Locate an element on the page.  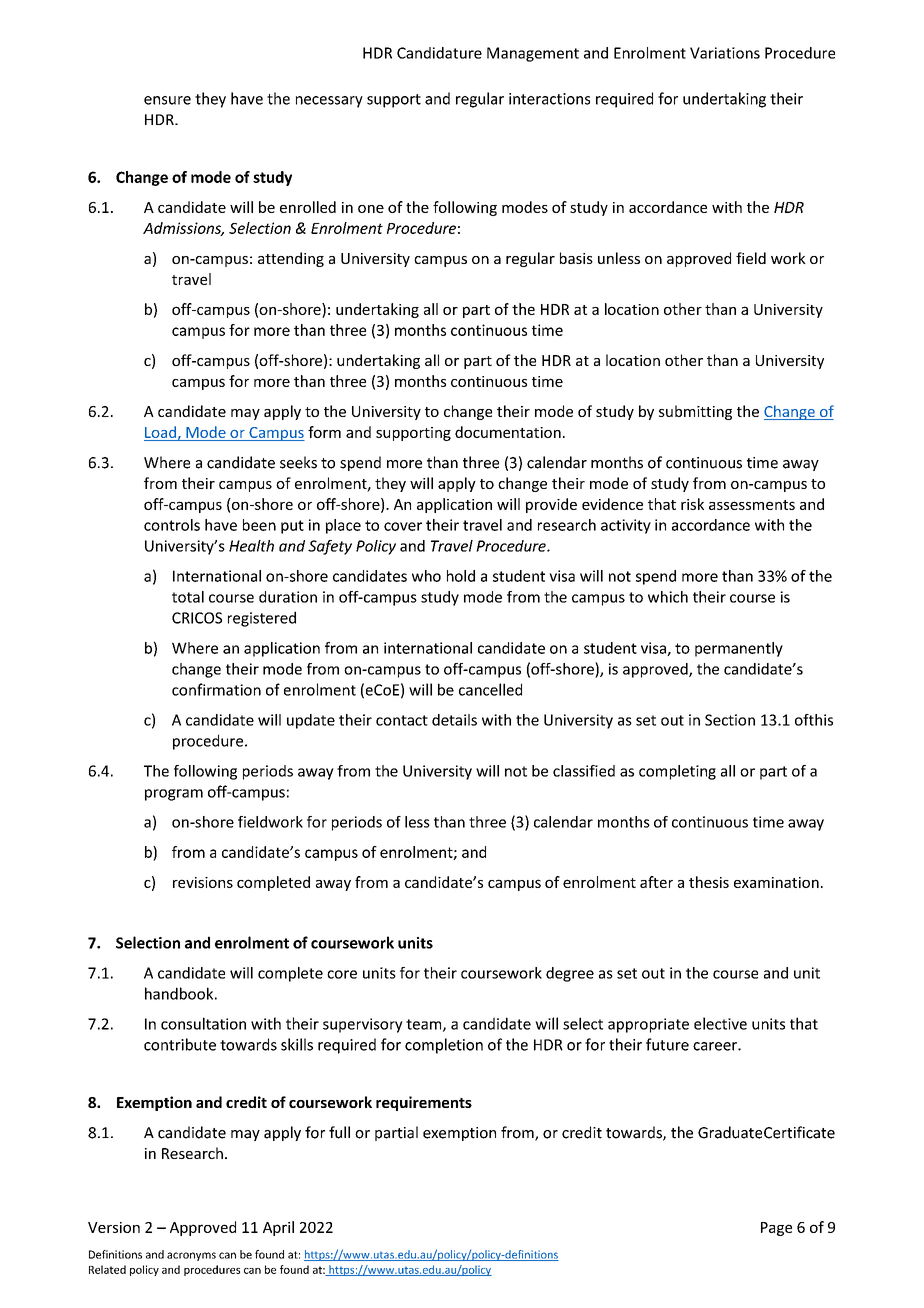
cancelled is located at coordinates (490, 689).
